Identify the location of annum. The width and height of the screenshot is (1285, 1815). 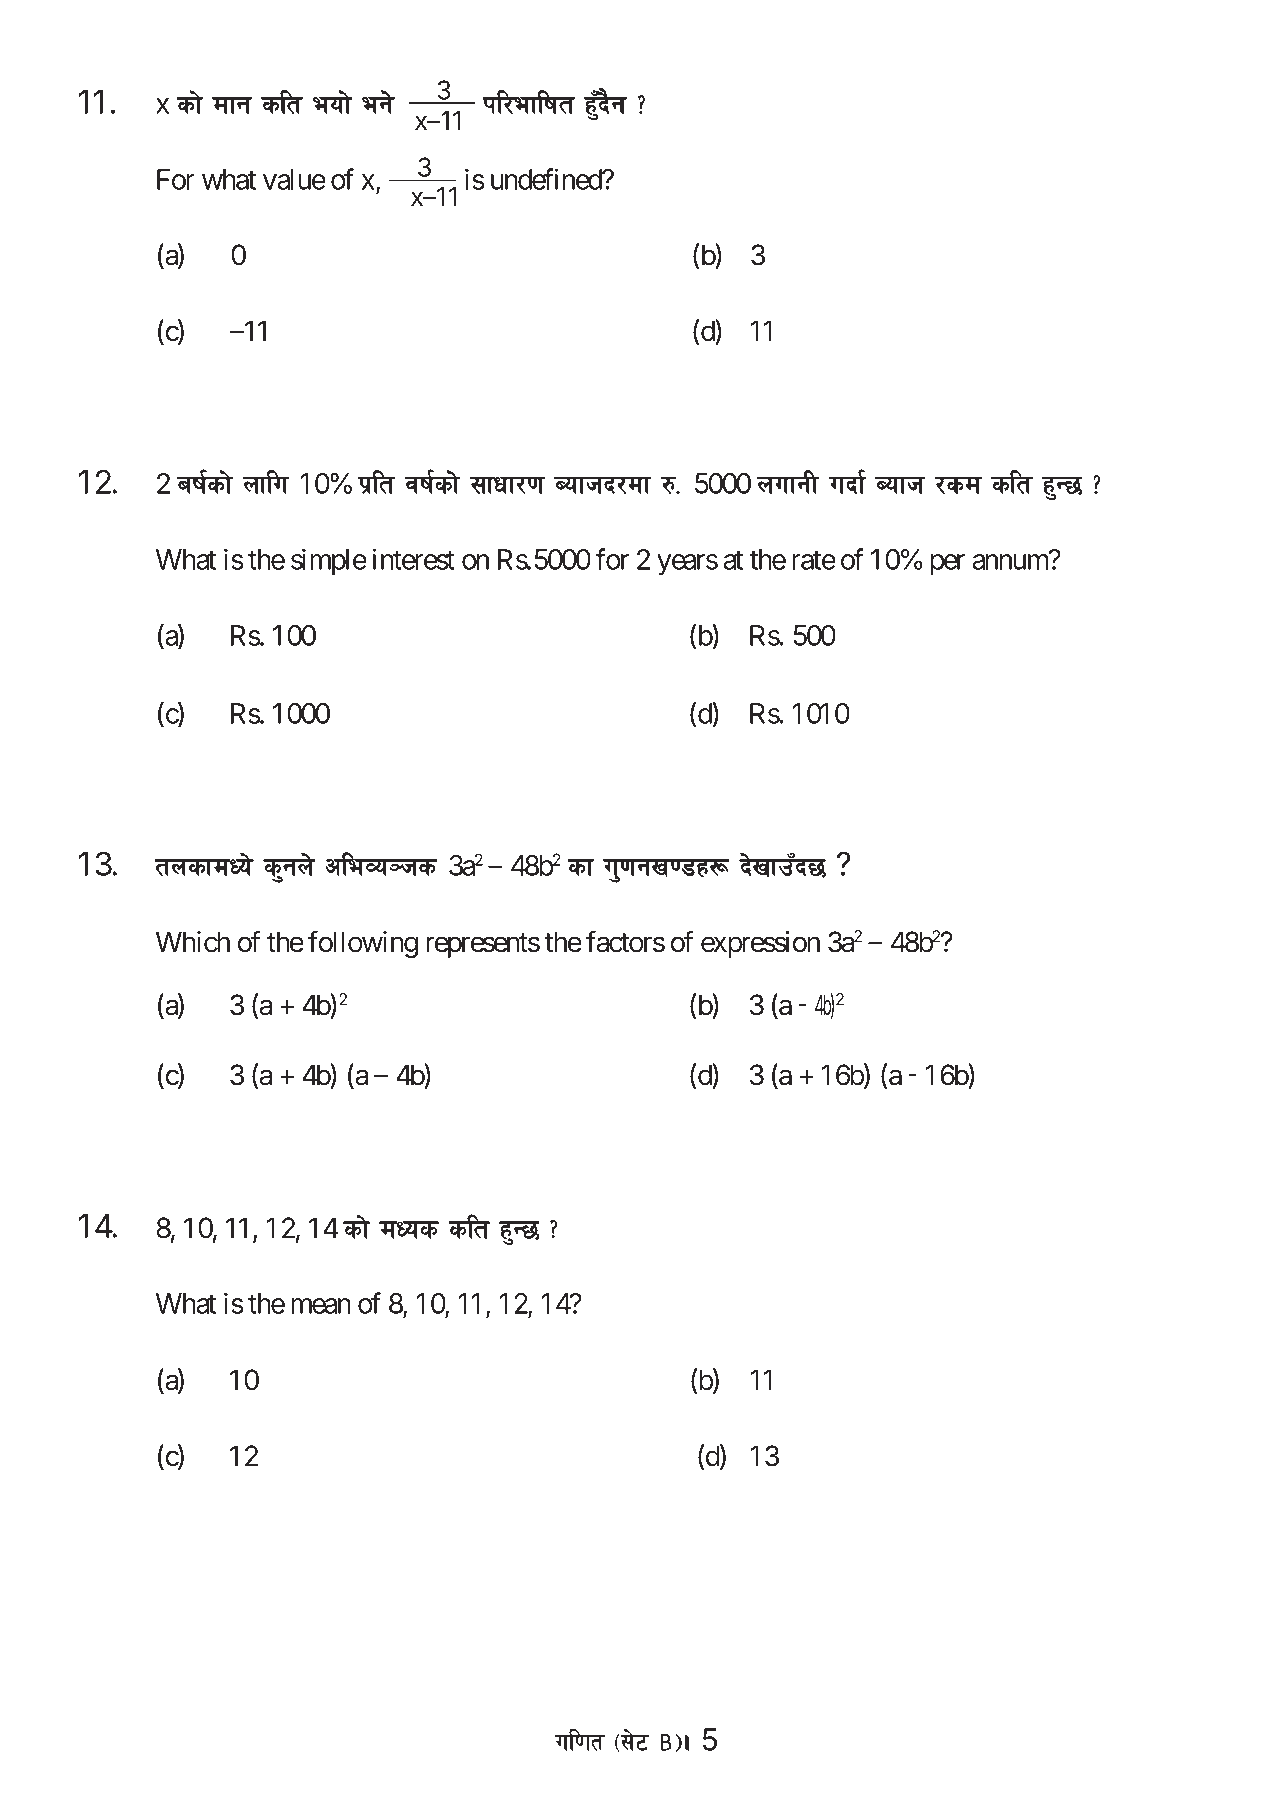
(1010, 562).
